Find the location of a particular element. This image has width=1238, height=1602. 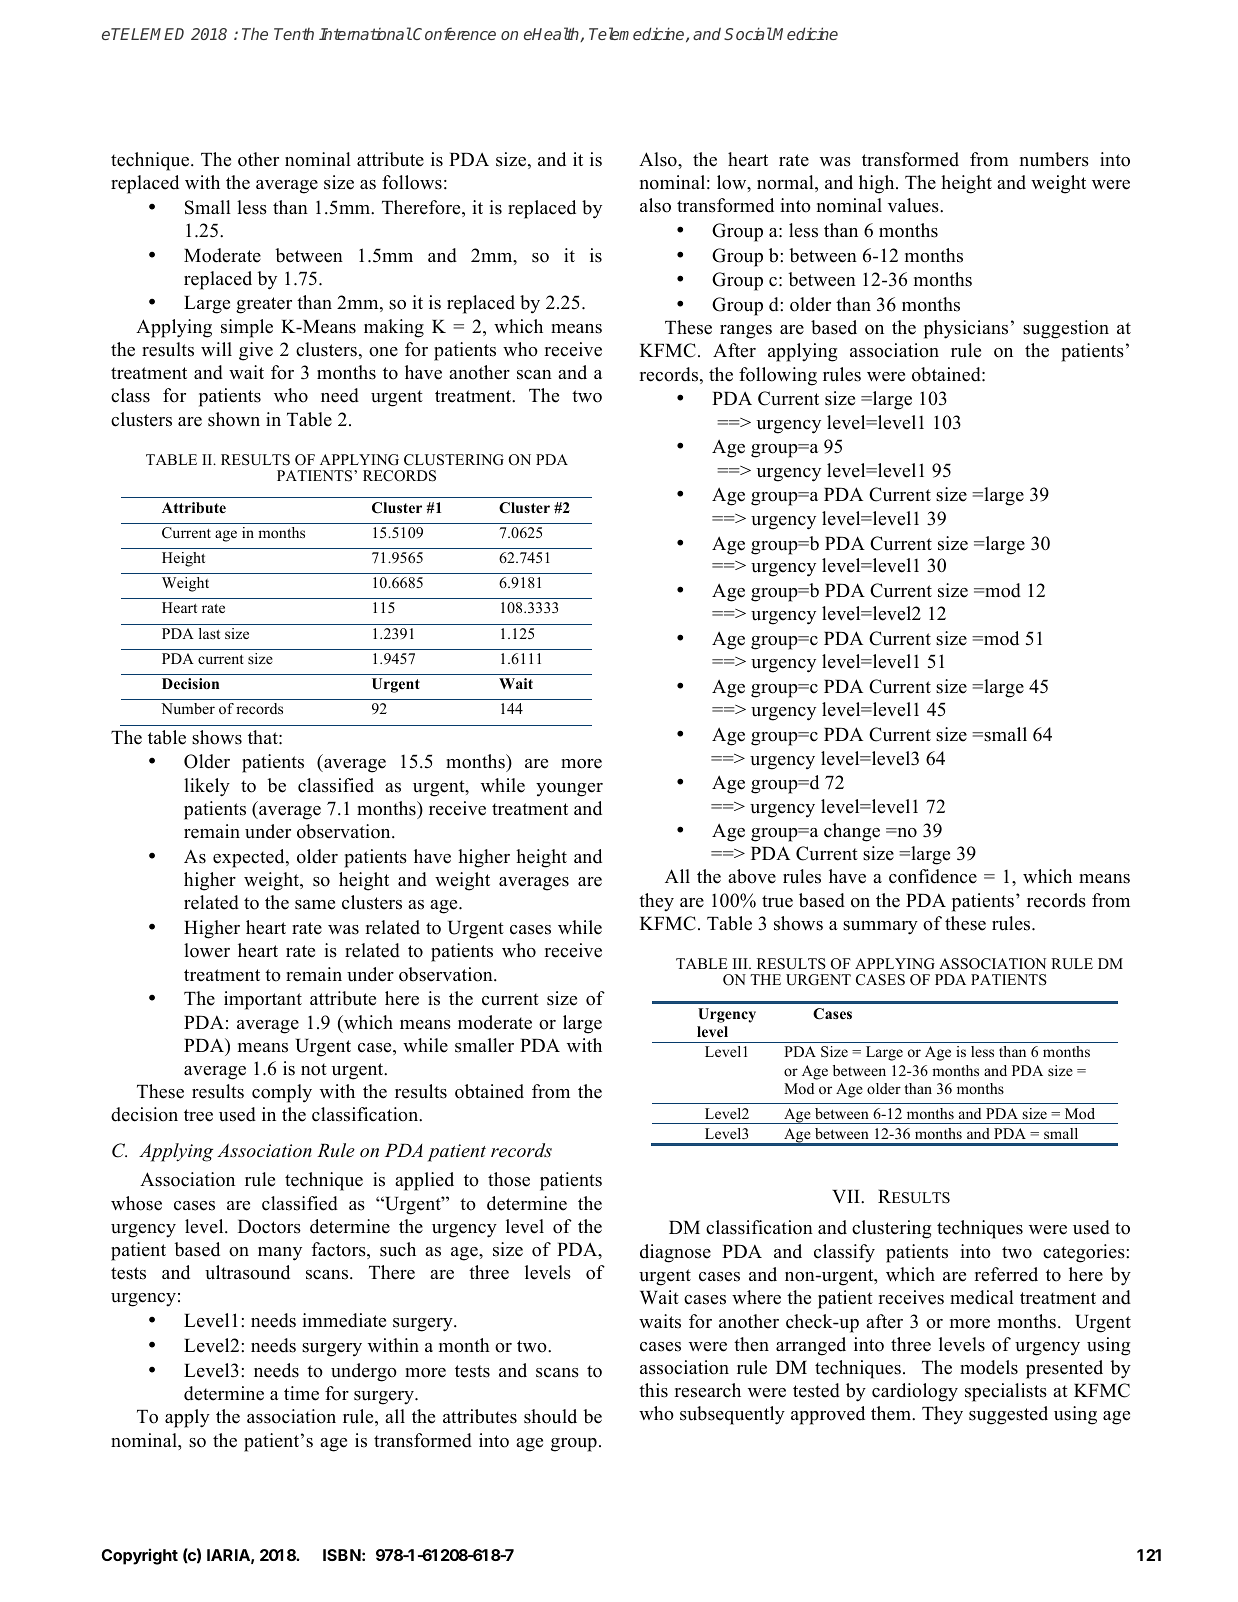

should is located at coordinates (550, 1416).
